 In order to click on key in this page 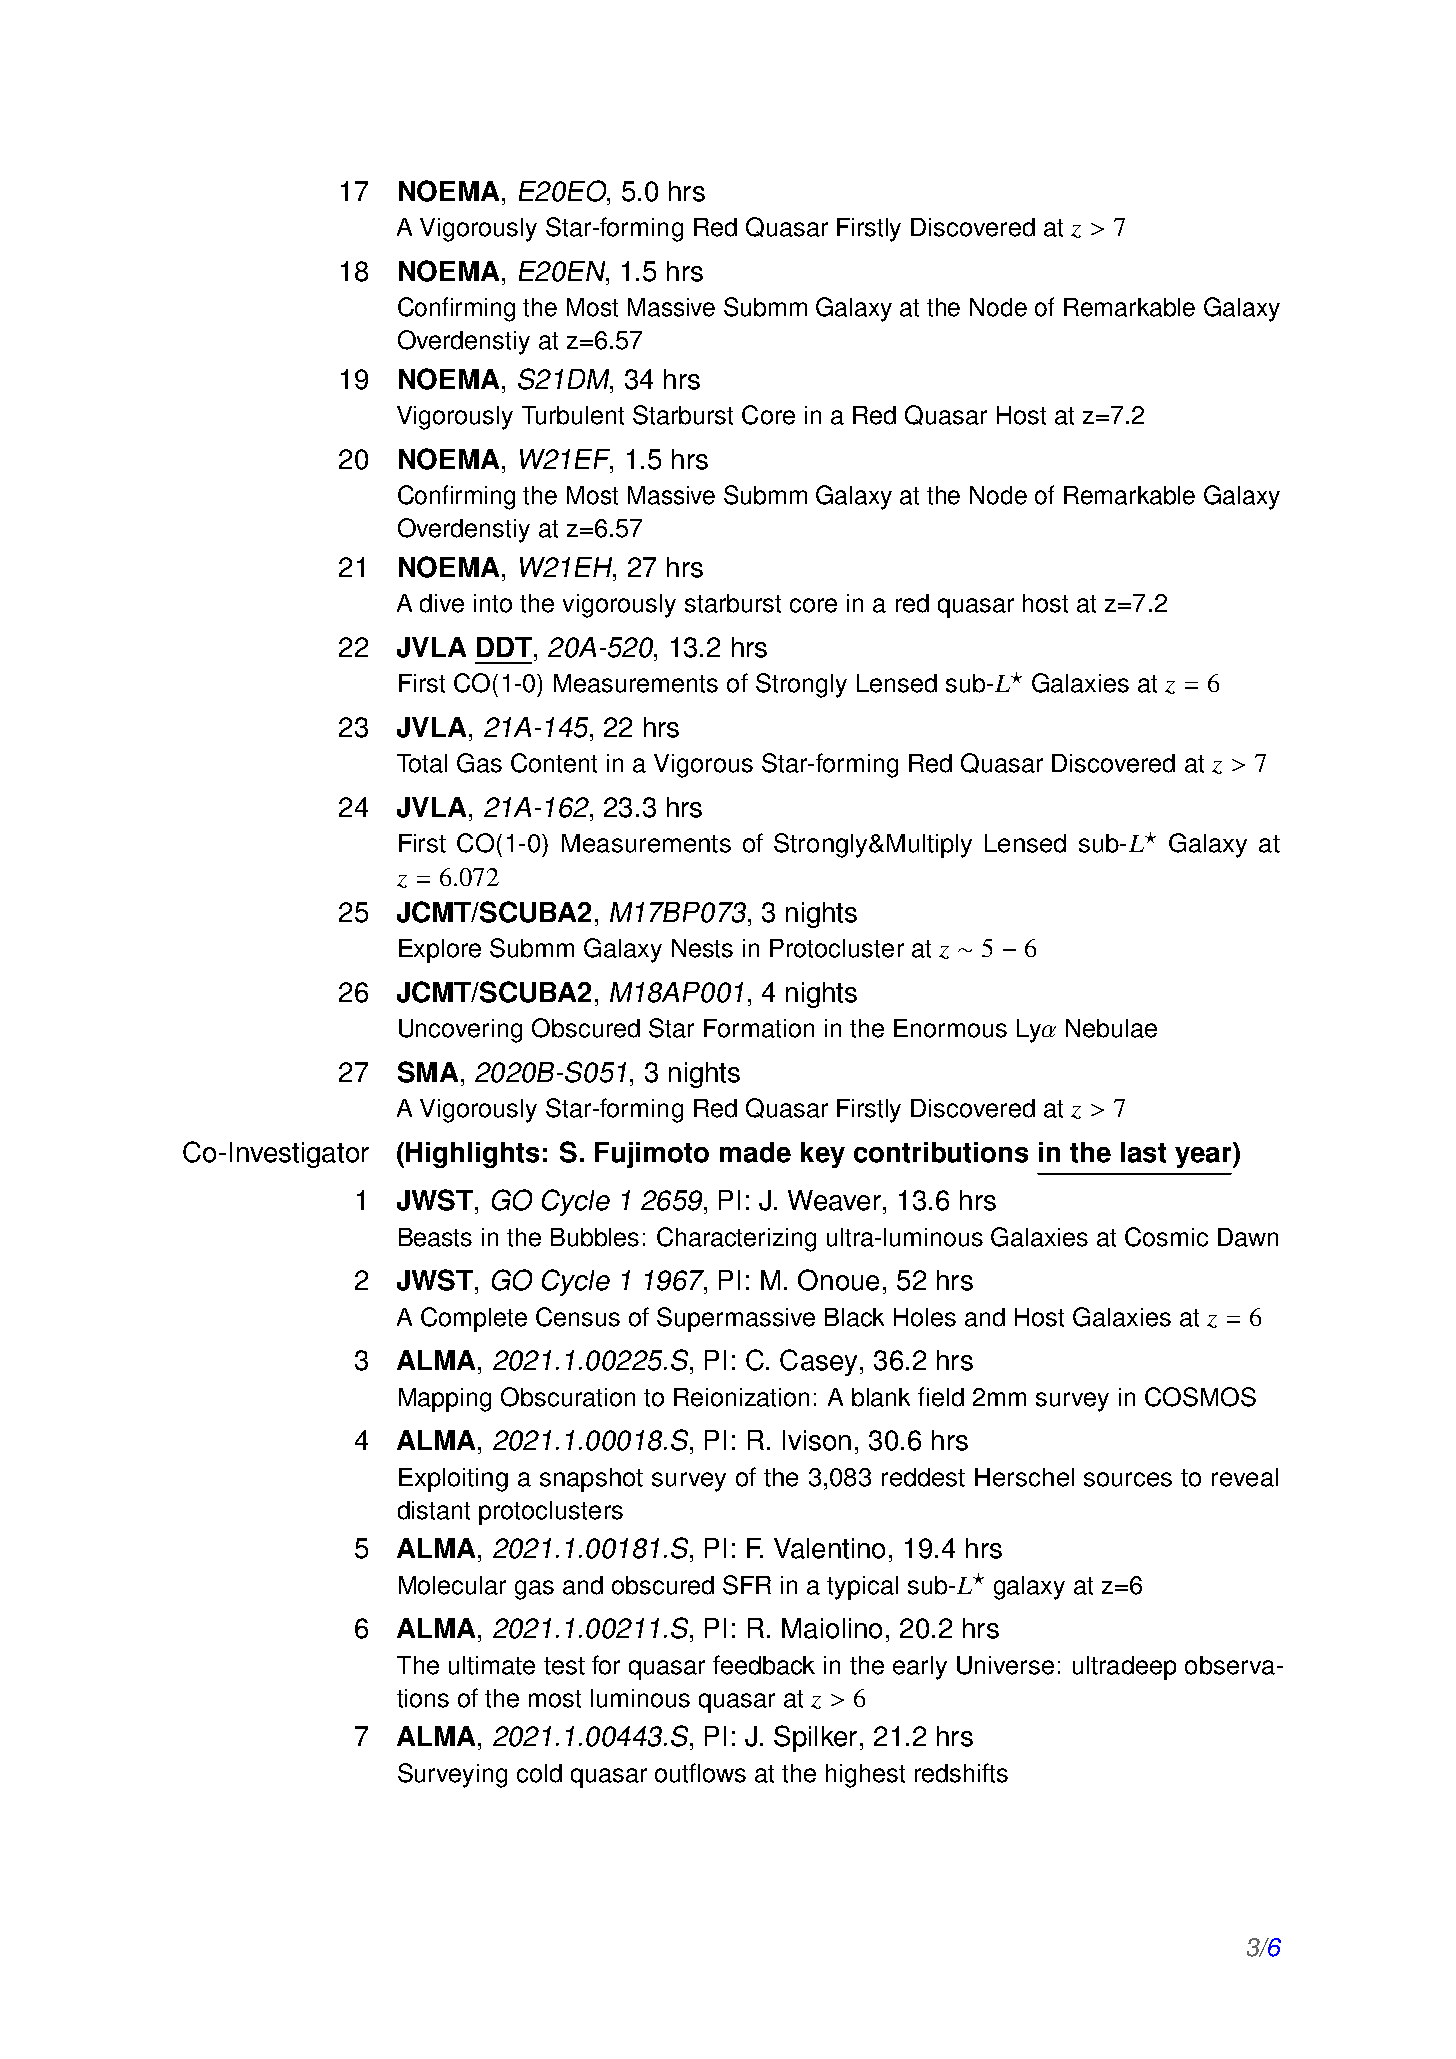, I will do `click(823, 1155)`.
